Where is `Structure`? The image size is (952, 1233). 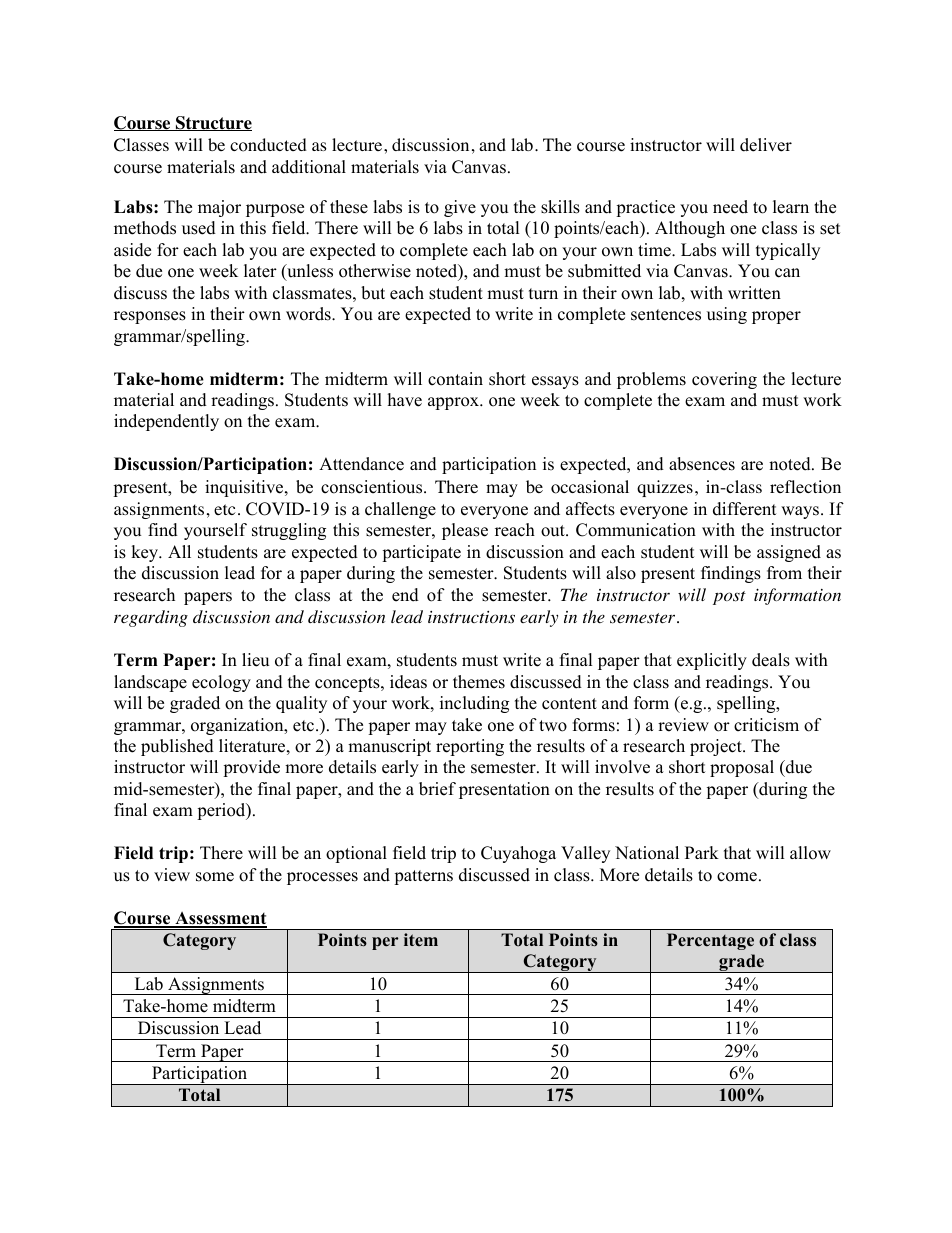 Structure is located at coordinates (213, 123).
